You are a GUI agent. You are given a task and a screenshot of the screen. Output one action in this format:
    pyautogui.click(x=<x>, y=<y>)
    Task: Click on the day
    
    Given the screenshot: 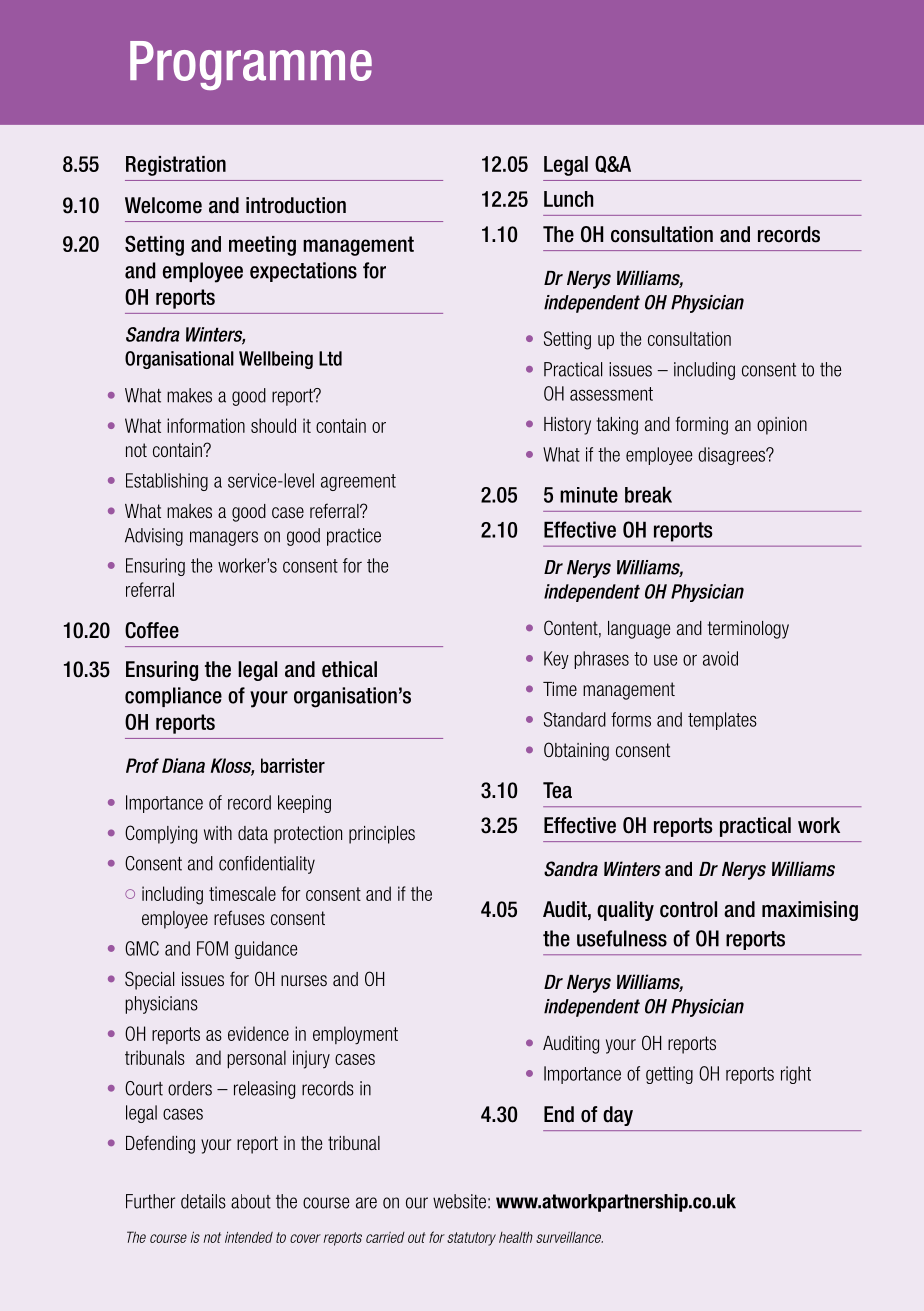 What is the action you would take?
    pyautogui.click(x=618, y=1116)
